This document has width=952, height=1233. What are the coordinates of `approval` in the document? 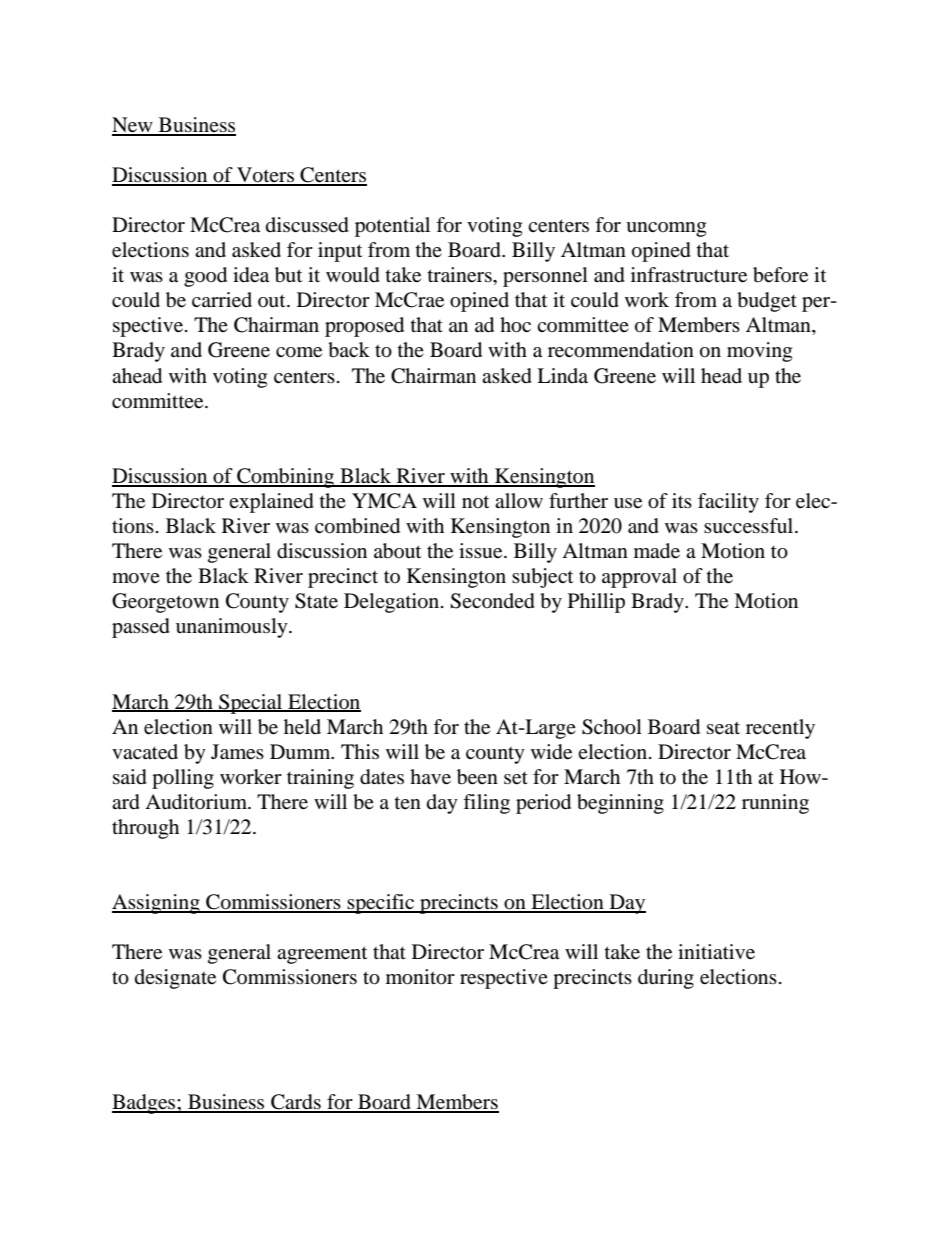 It's located at (639, 578).
